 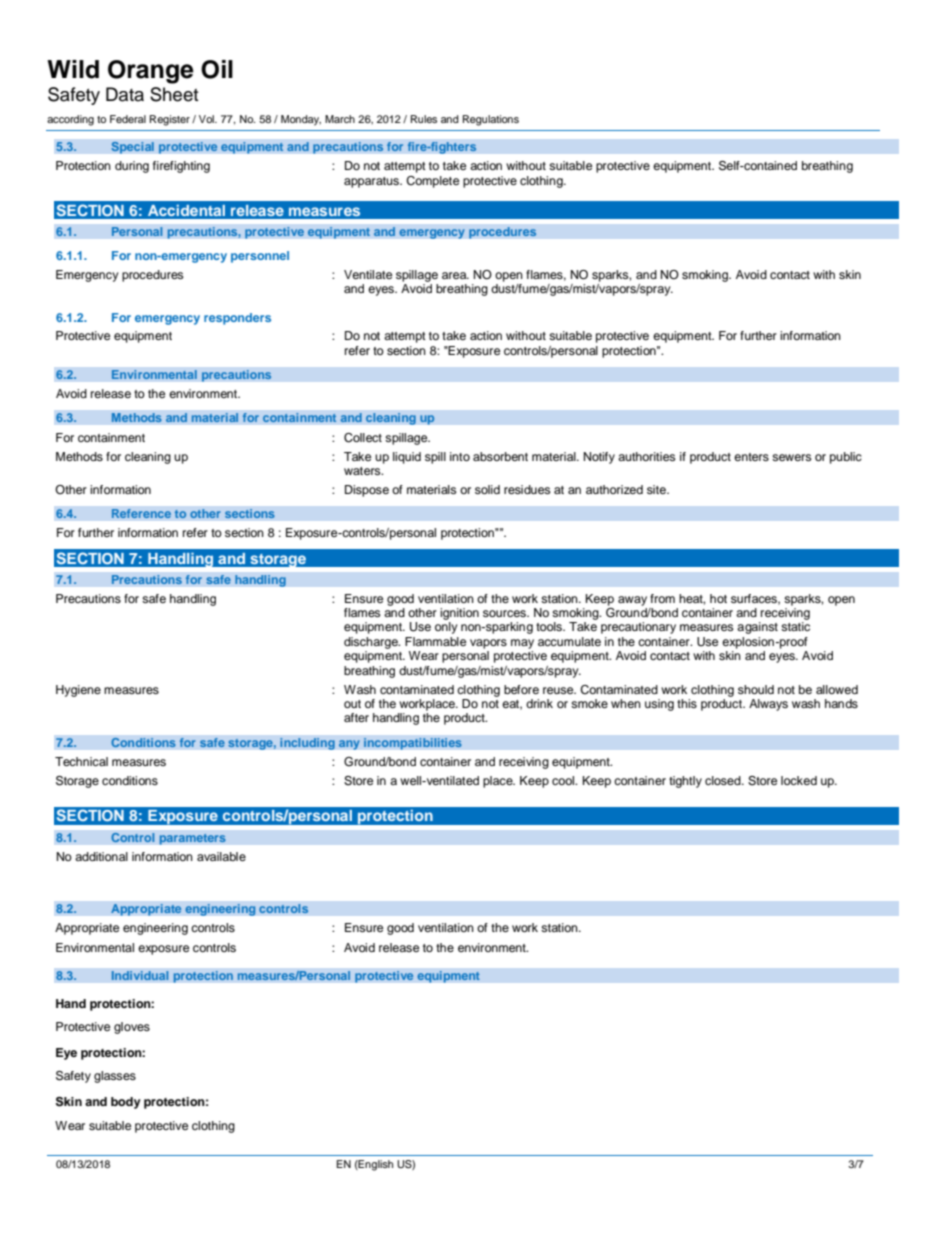 I want to click on cool, so click(x=564, y=780).
